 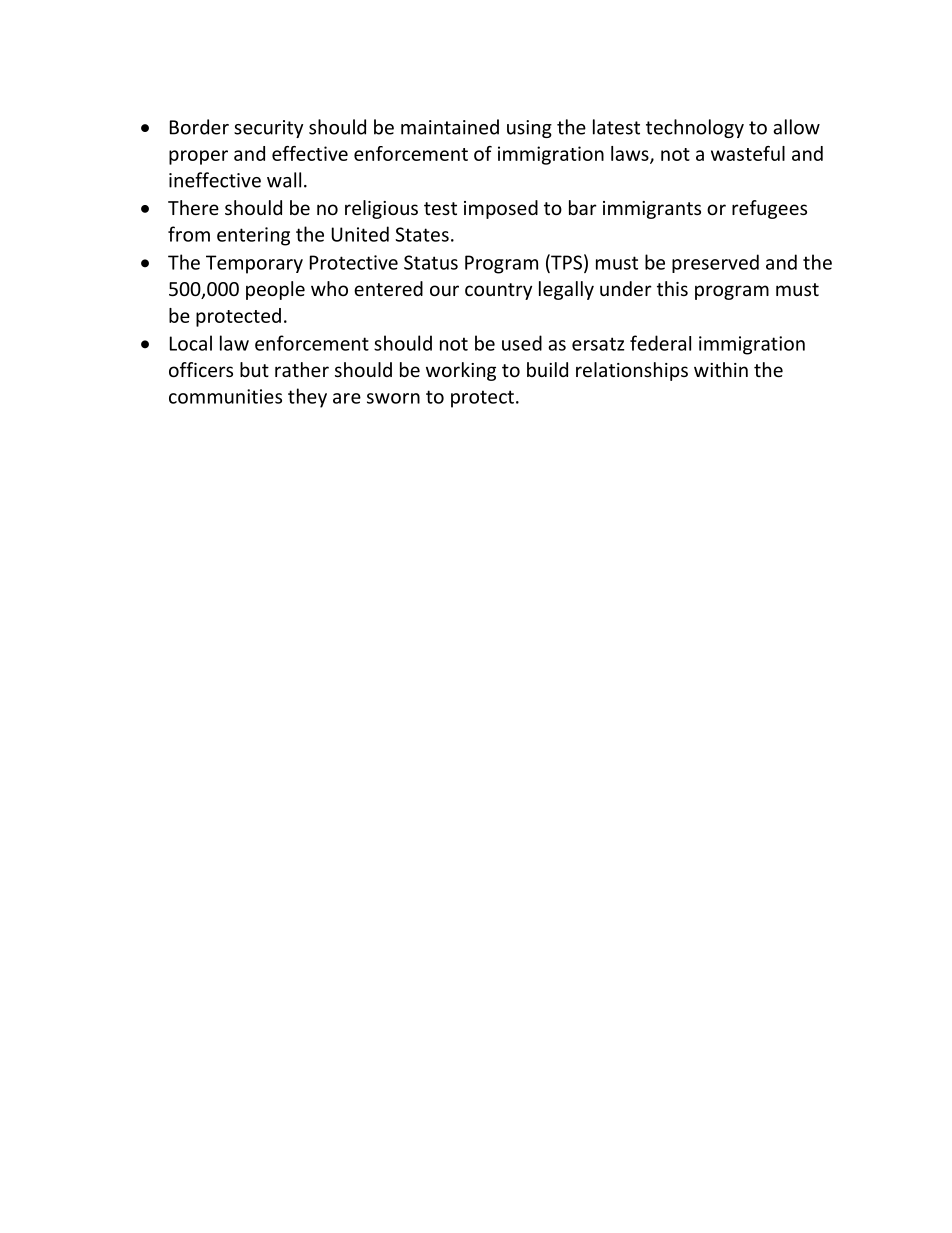 I want to click on country, so click(x=498, y=291).
